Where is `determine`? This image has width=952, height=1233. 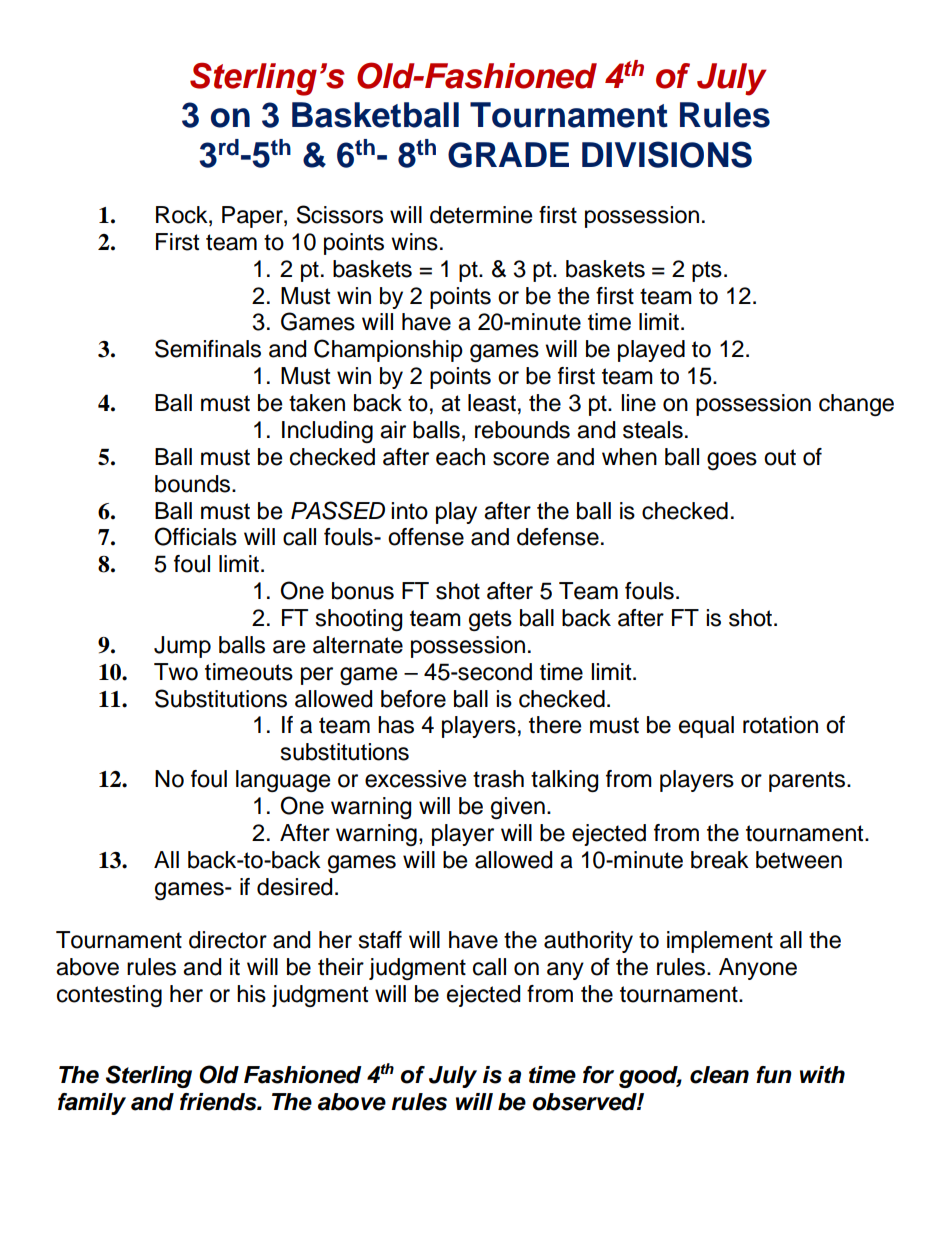 determine is located at coordinates (481, 215).
